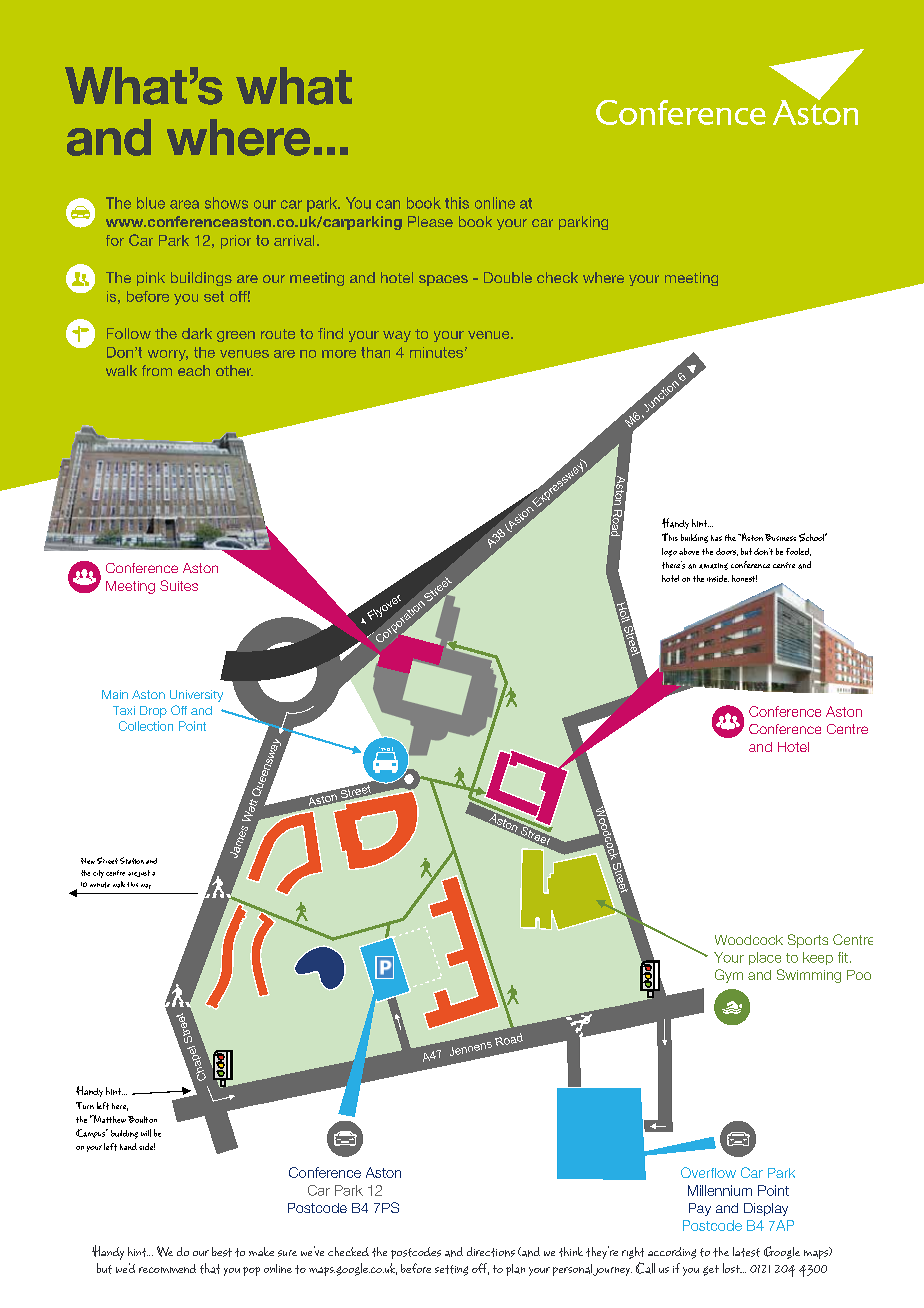  Describe the element at coordinates (744, 578) in the image. I see `honest` at that location.
